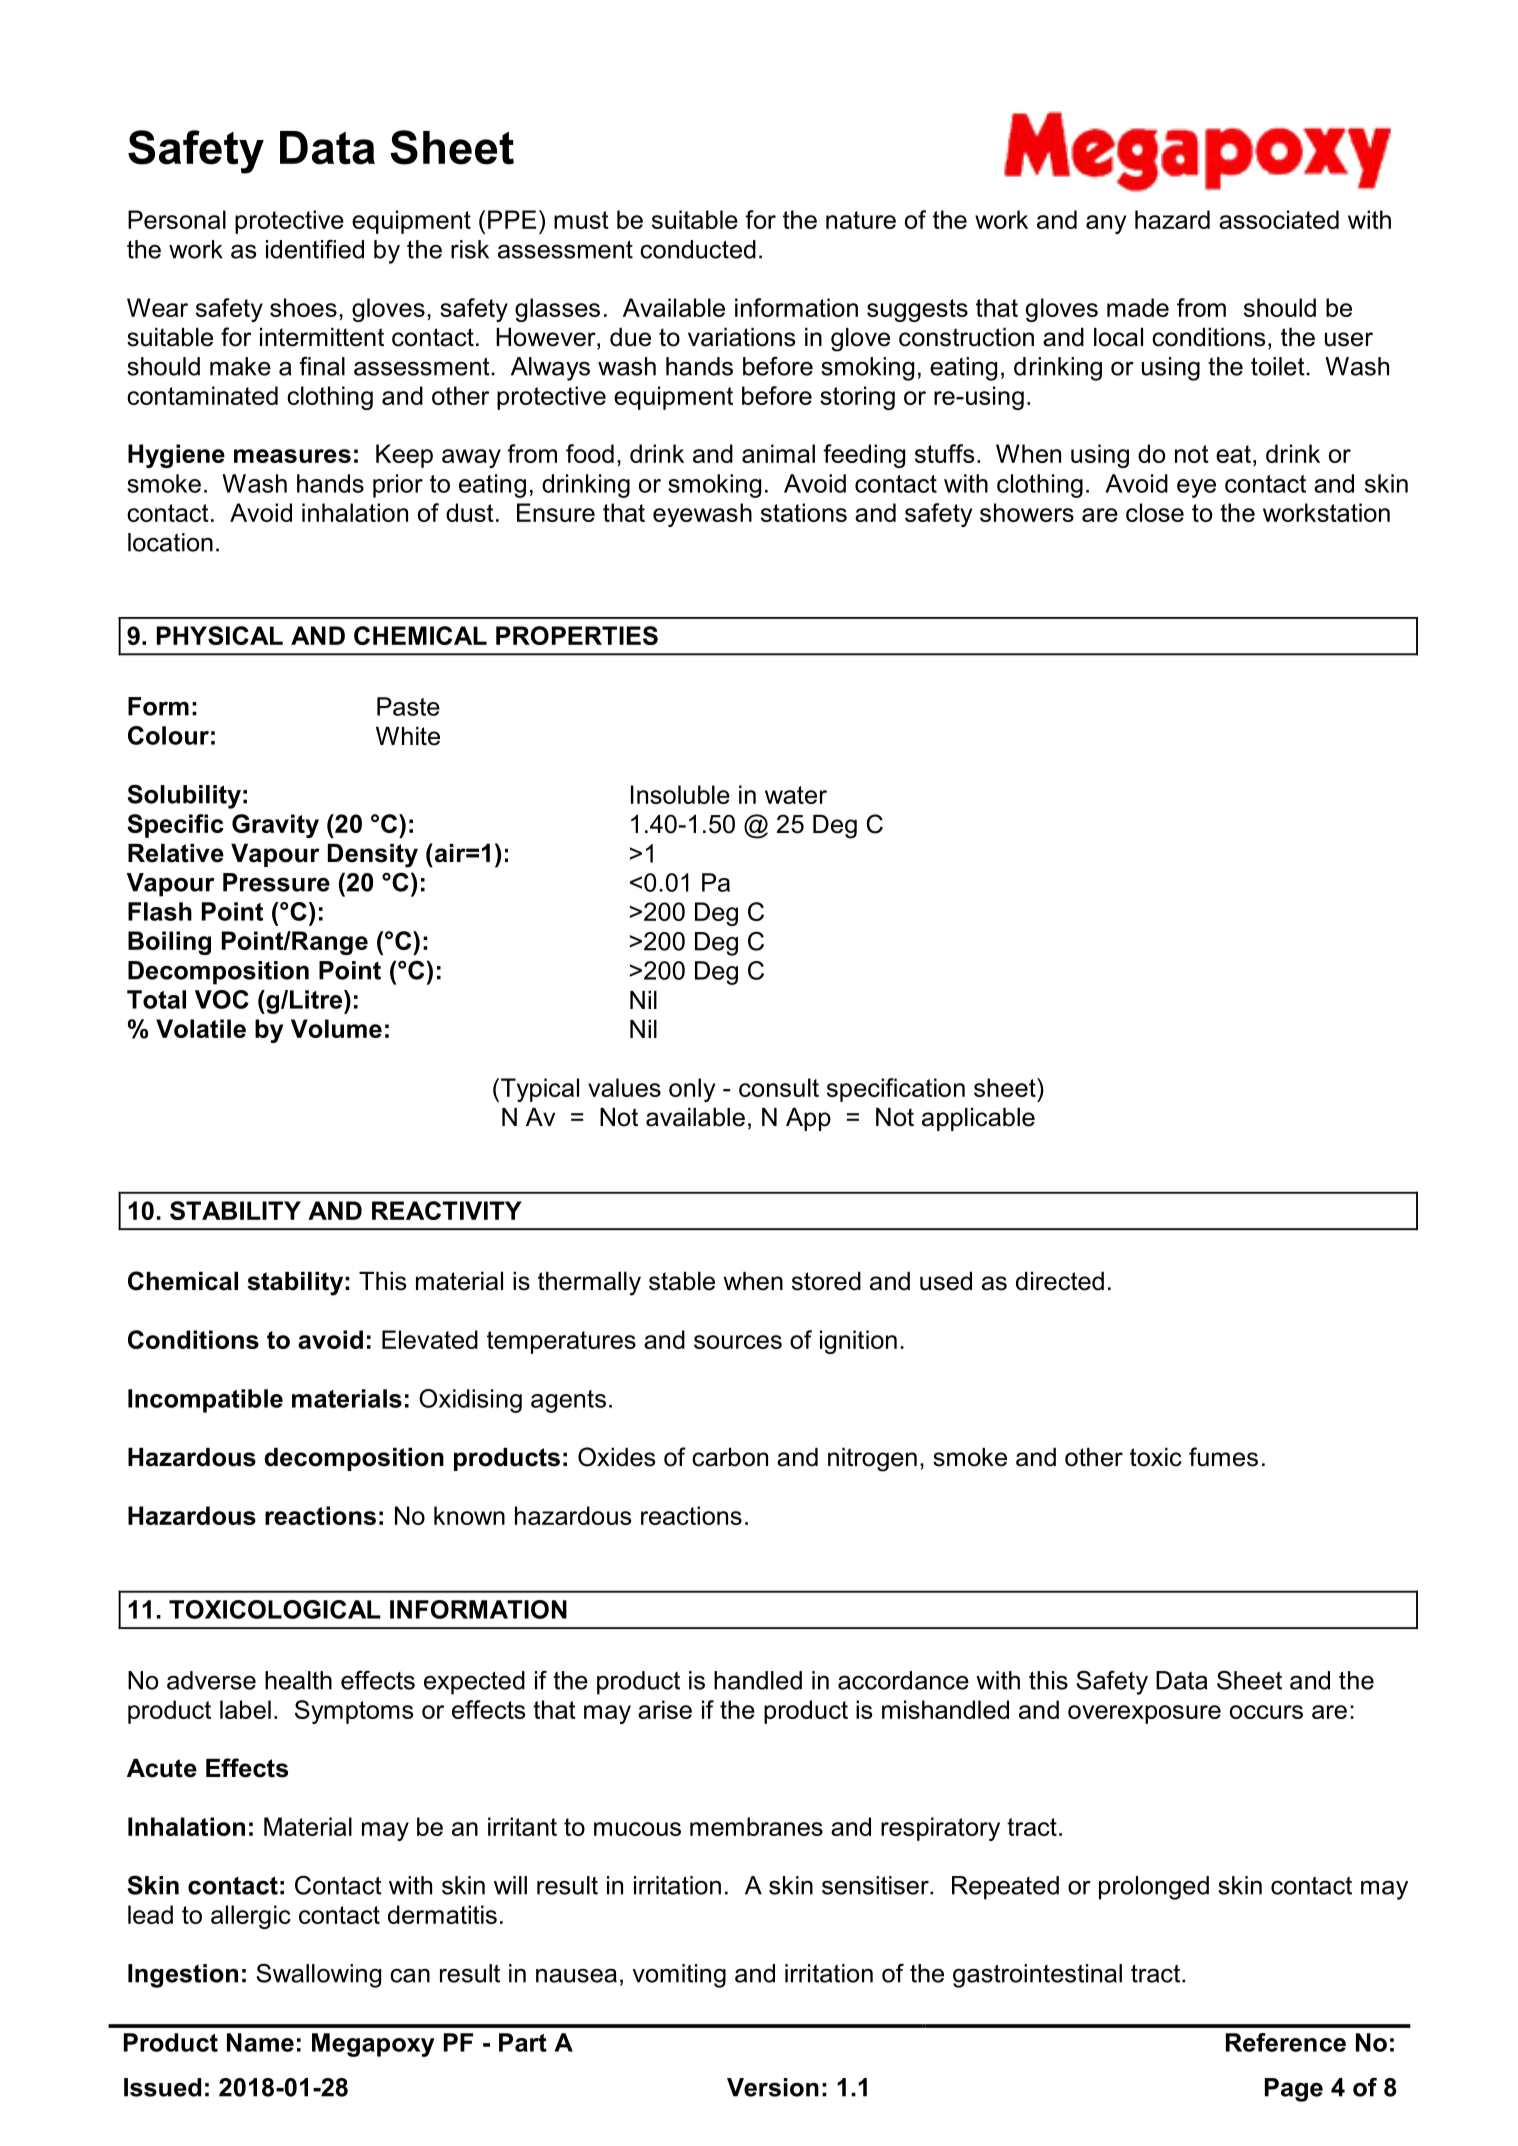  I want to click on directed, so click(1060, 1281).
